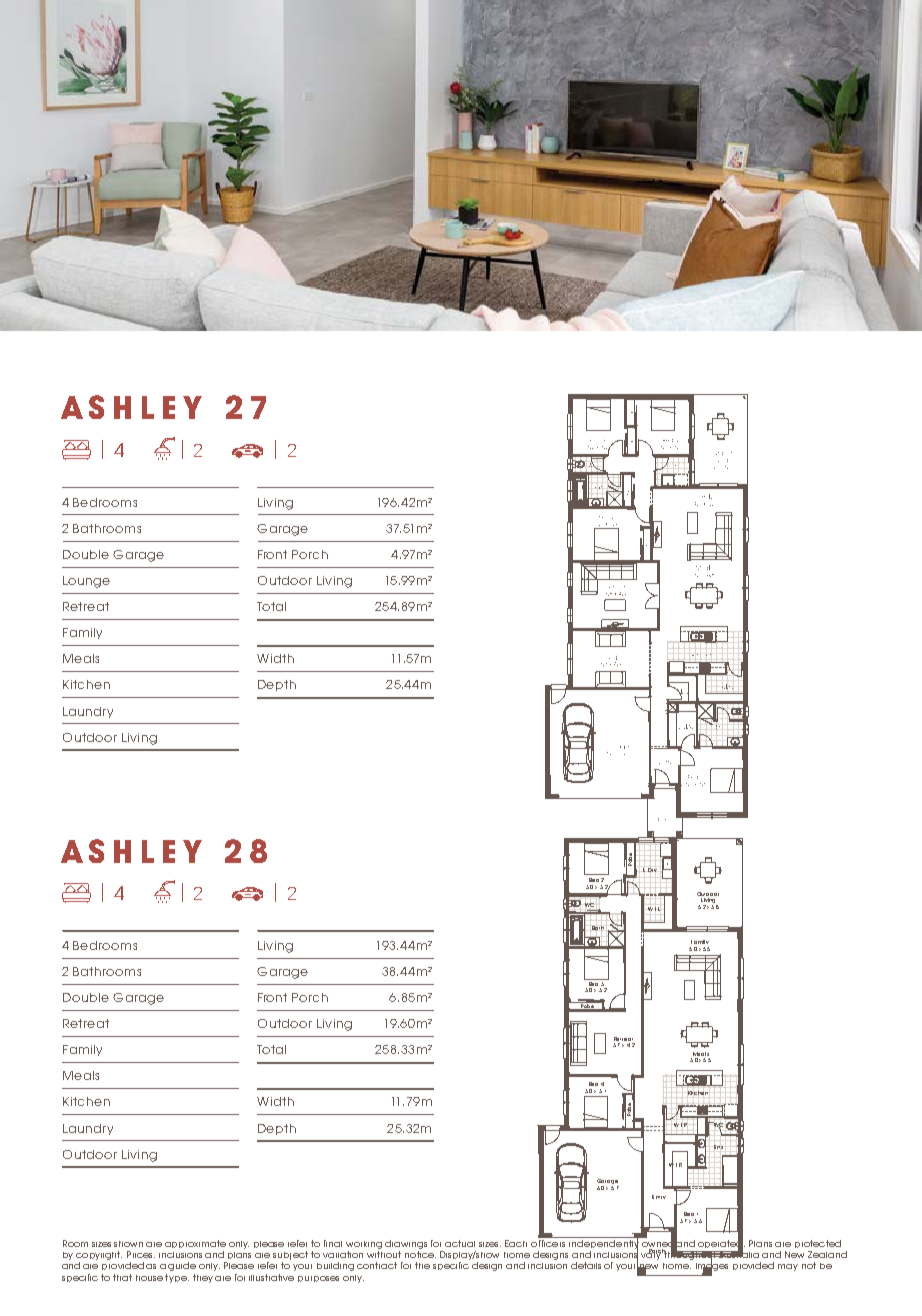 This page has height=1316, width=922. What do you see at coordinates (86, 582) in the page?
I see `Lounge` at bounding box center [86, 582].
